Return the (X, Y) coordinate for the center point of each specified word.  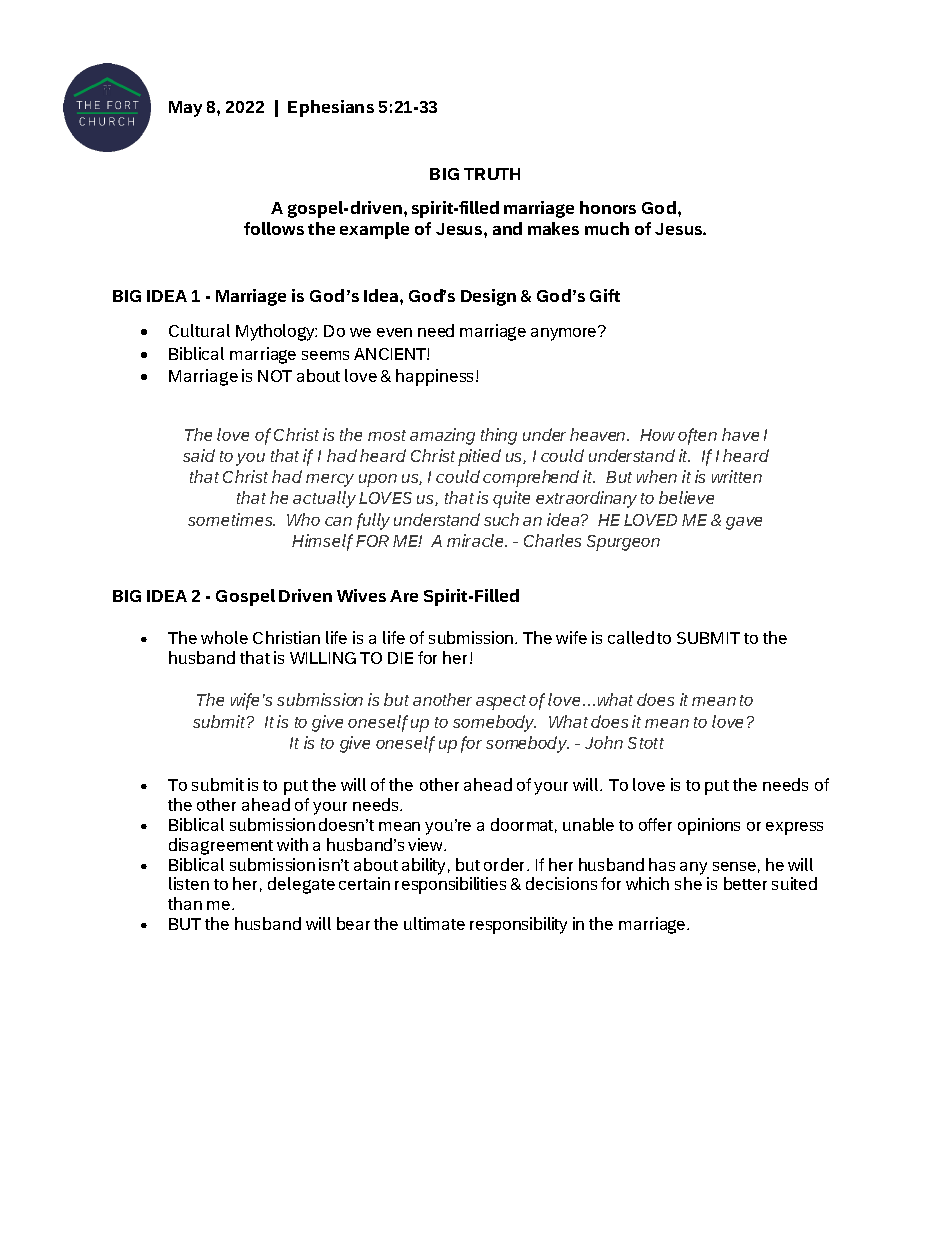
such (501, 519)
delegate (301, 885)
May (185, 109)
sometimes (231, 519)
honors (608, 207)
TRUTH (492, 174)
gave (744, 523)
